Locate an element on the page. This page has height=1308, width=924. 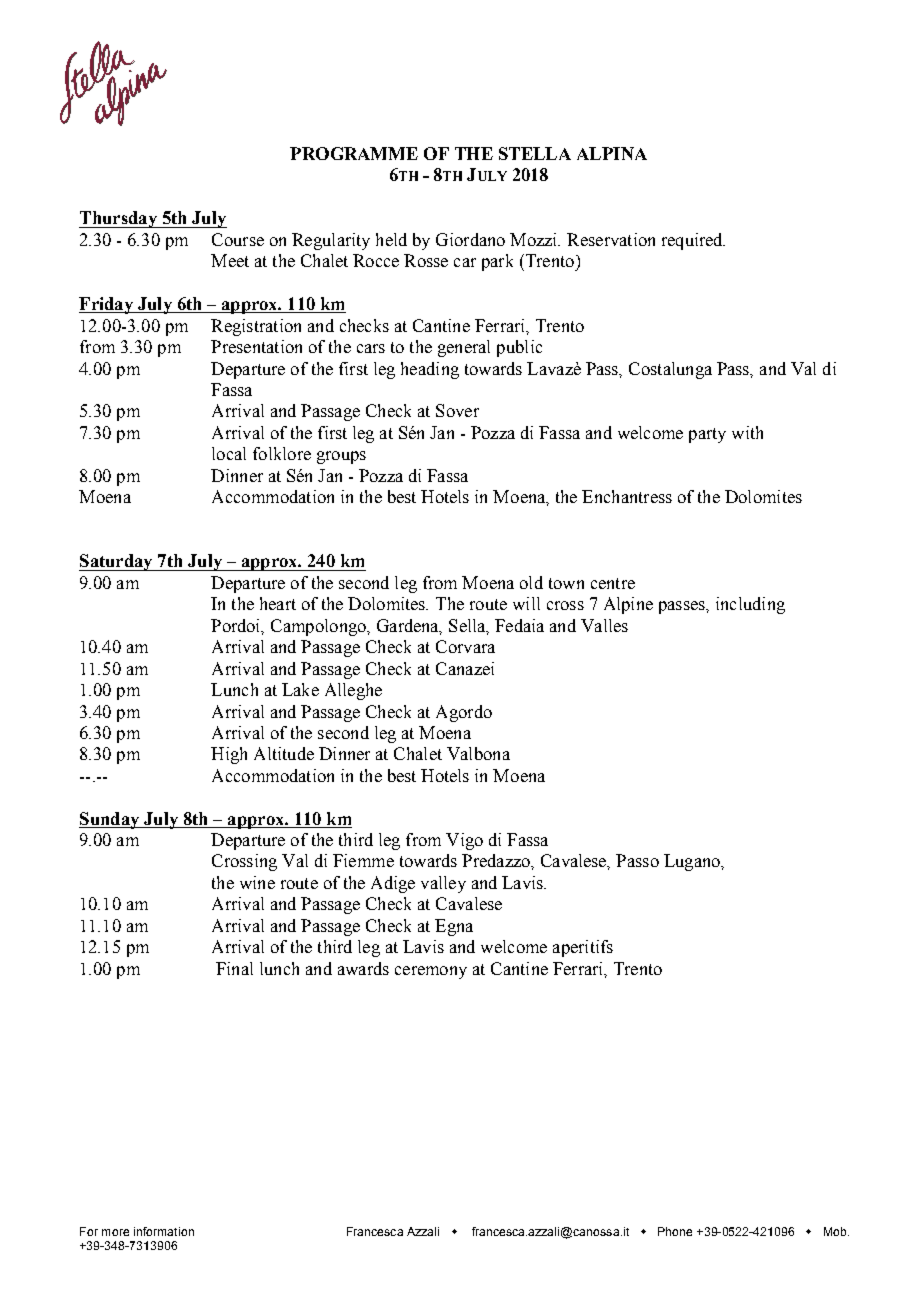
including is located at coordinates (750, 605).
